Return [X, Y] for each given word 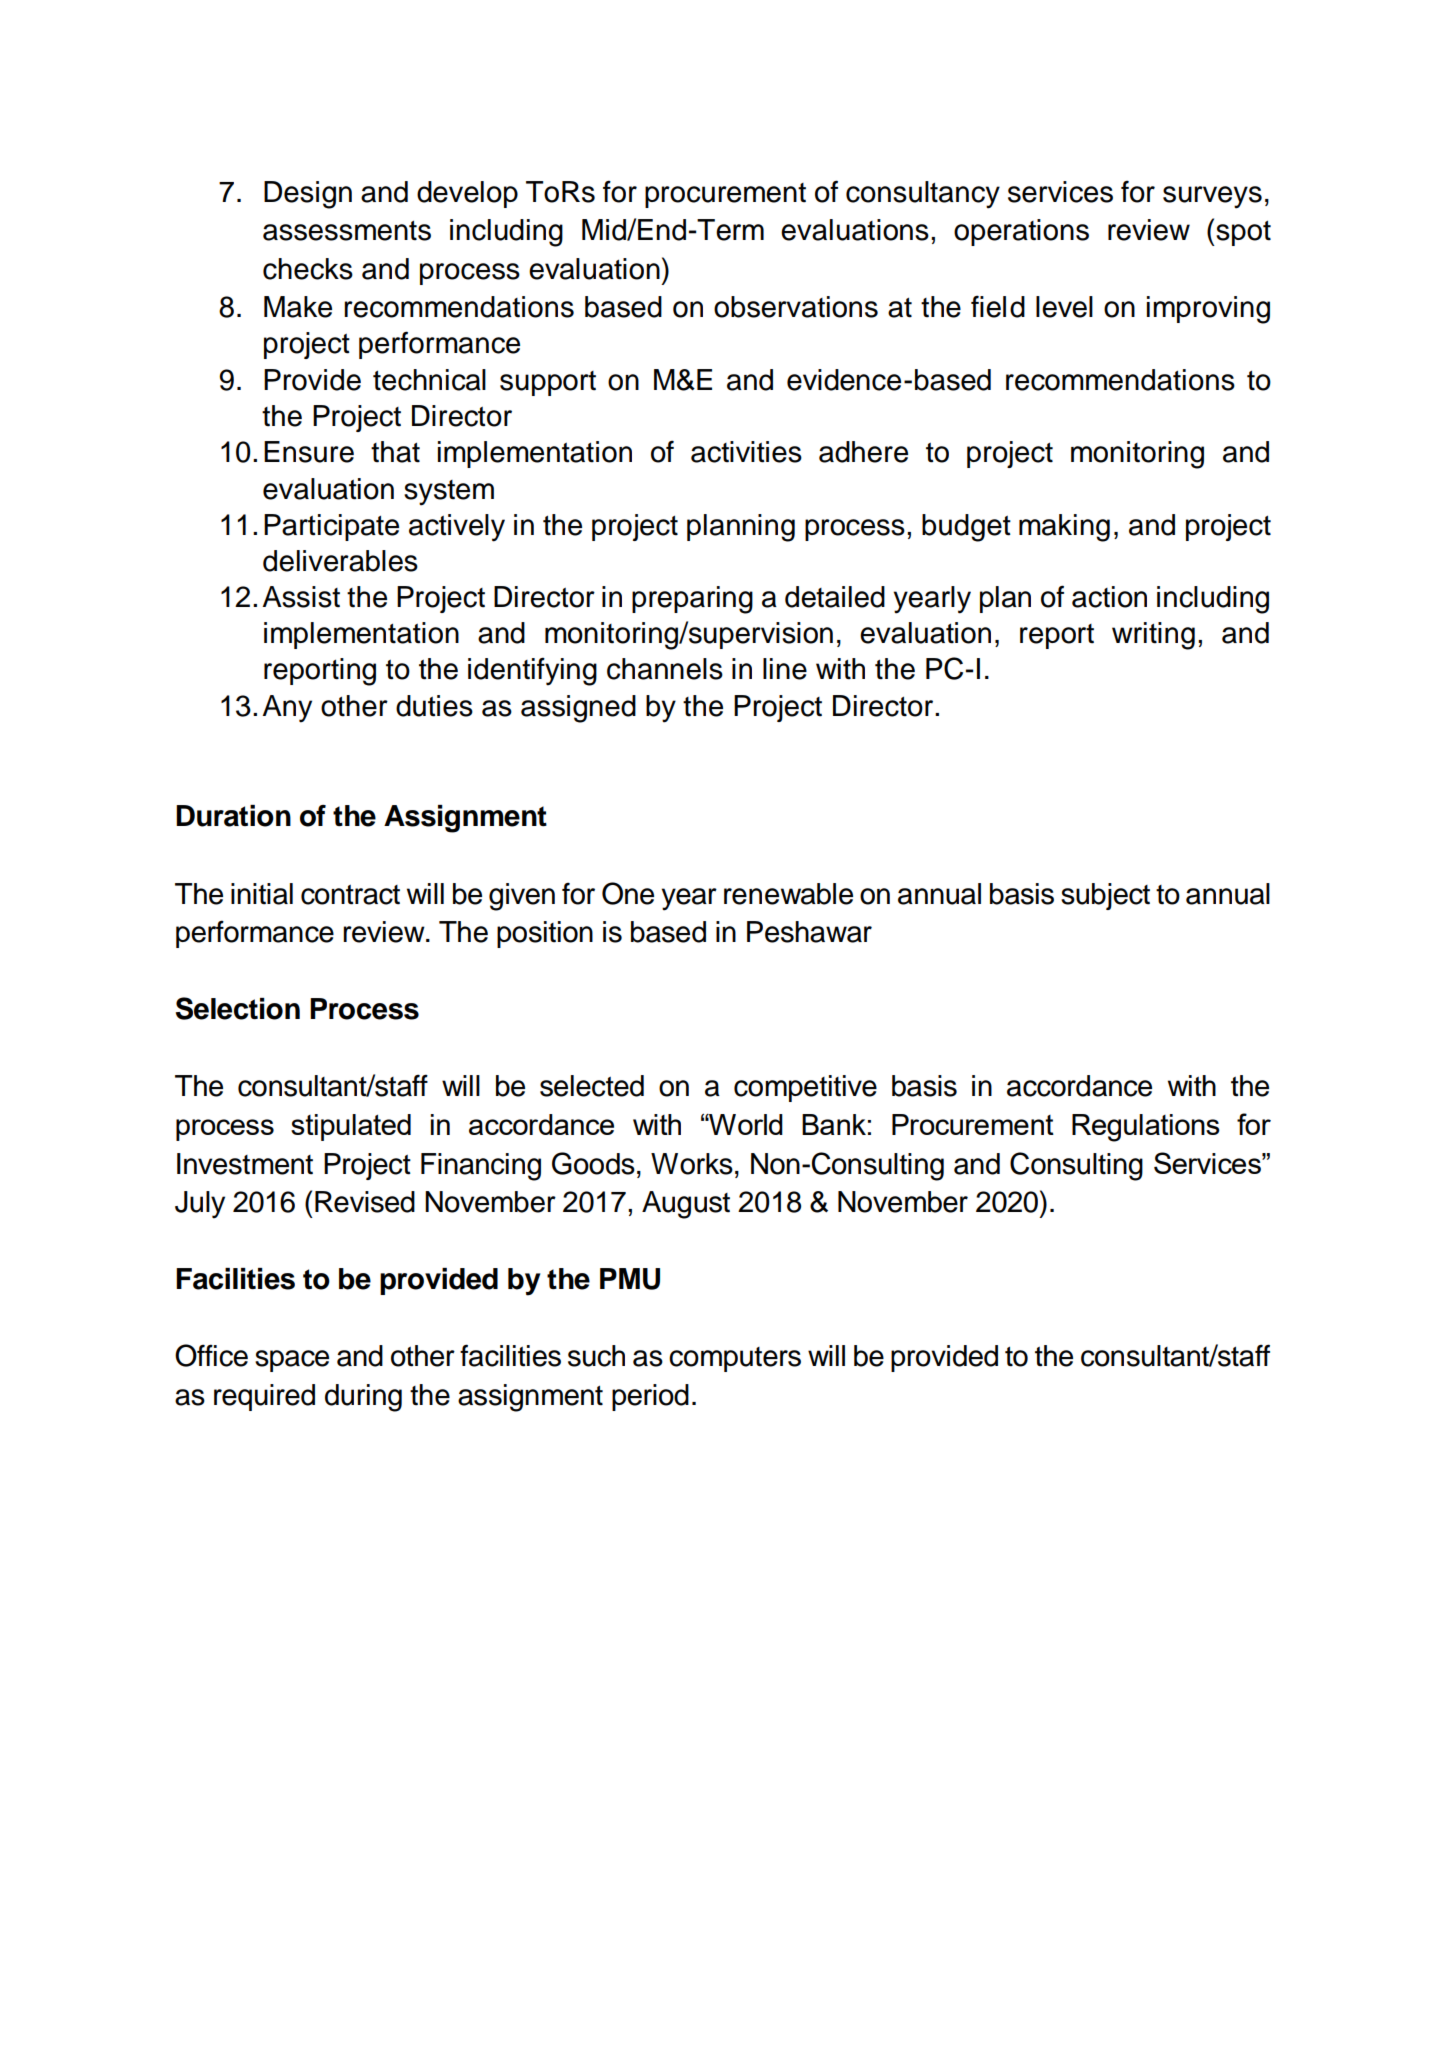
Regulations [1146, 1128]
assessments [347, 231]
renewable [788, 894]
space [292, 1361]
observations [796, 307]
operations [1021, 232]
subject [1105, 896]
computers [735, 1359]
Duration [233, 816]
